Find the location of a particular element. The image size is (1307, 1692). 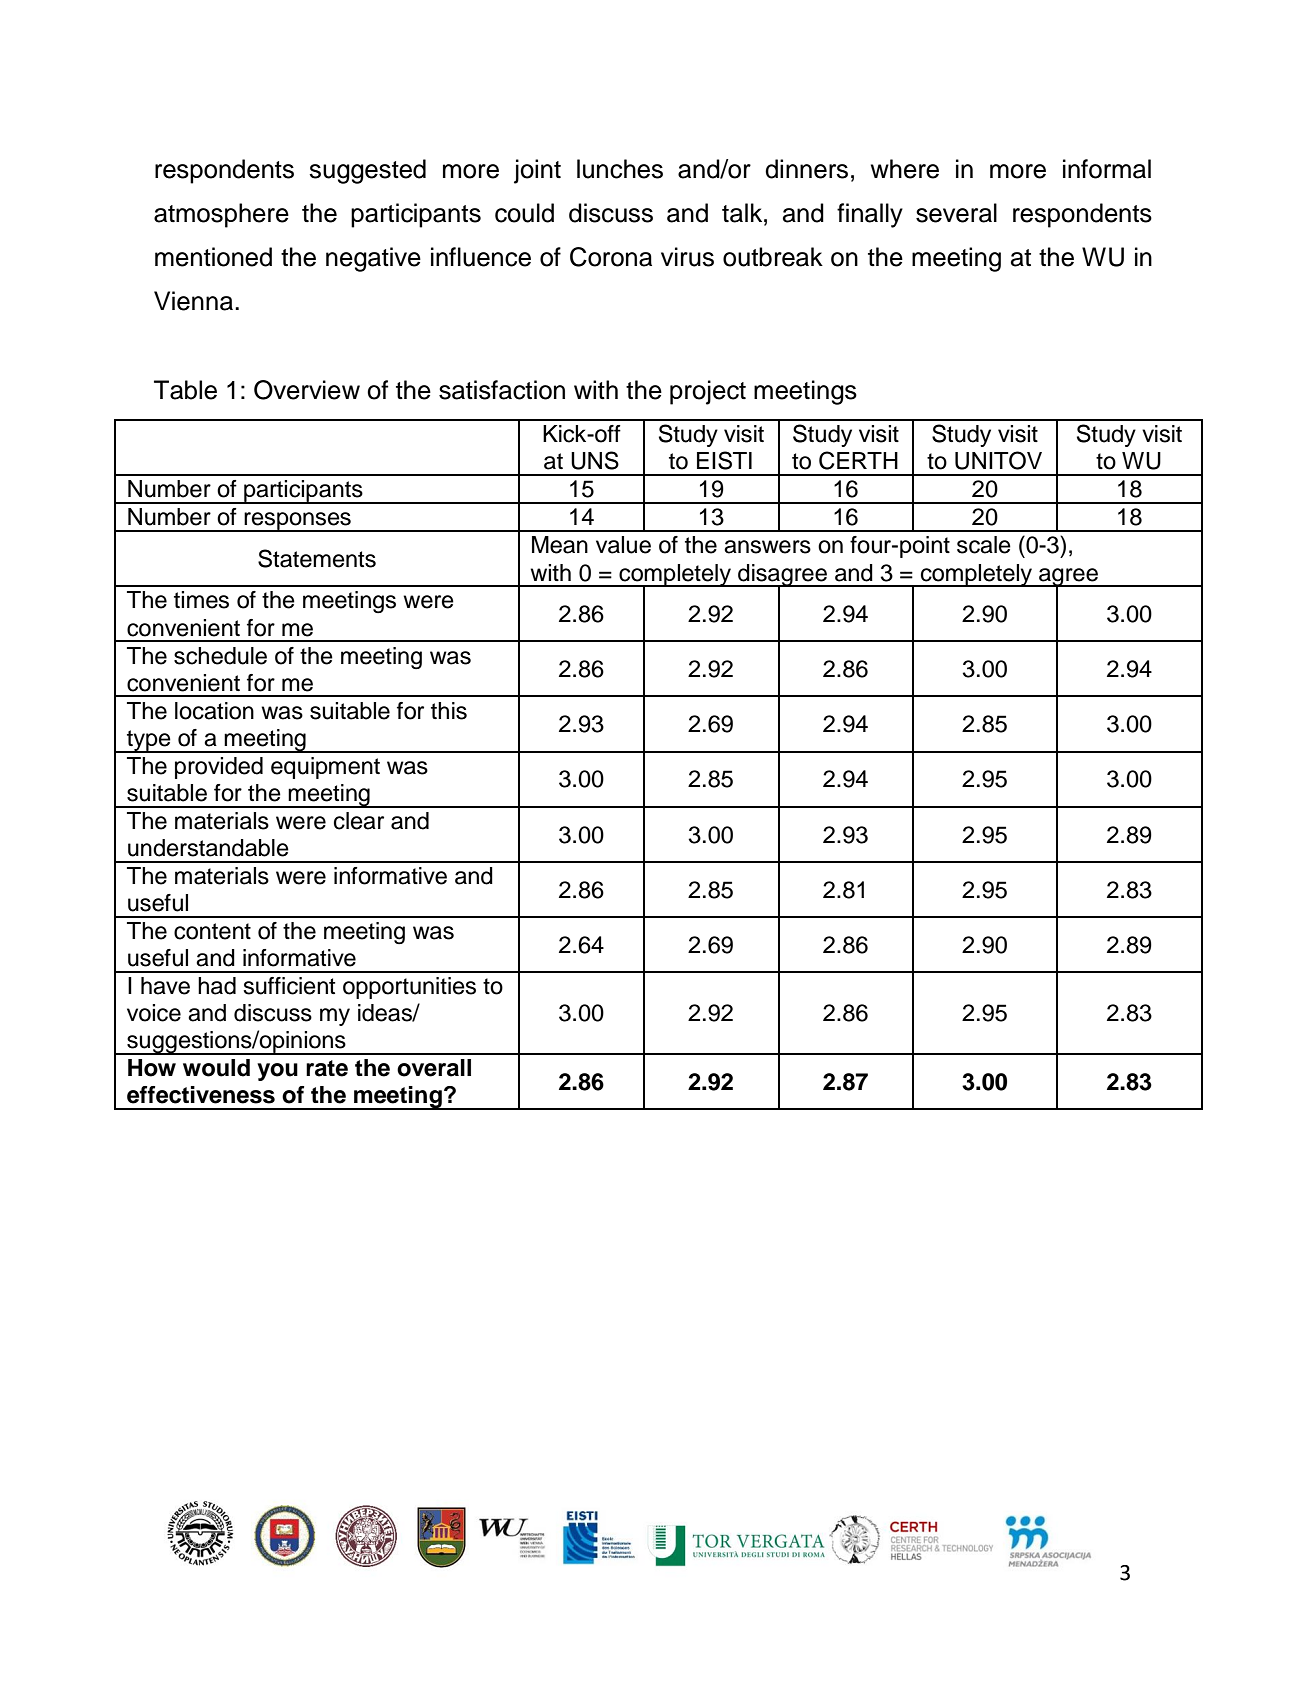

overall is located at coordinates (434, 1068).
